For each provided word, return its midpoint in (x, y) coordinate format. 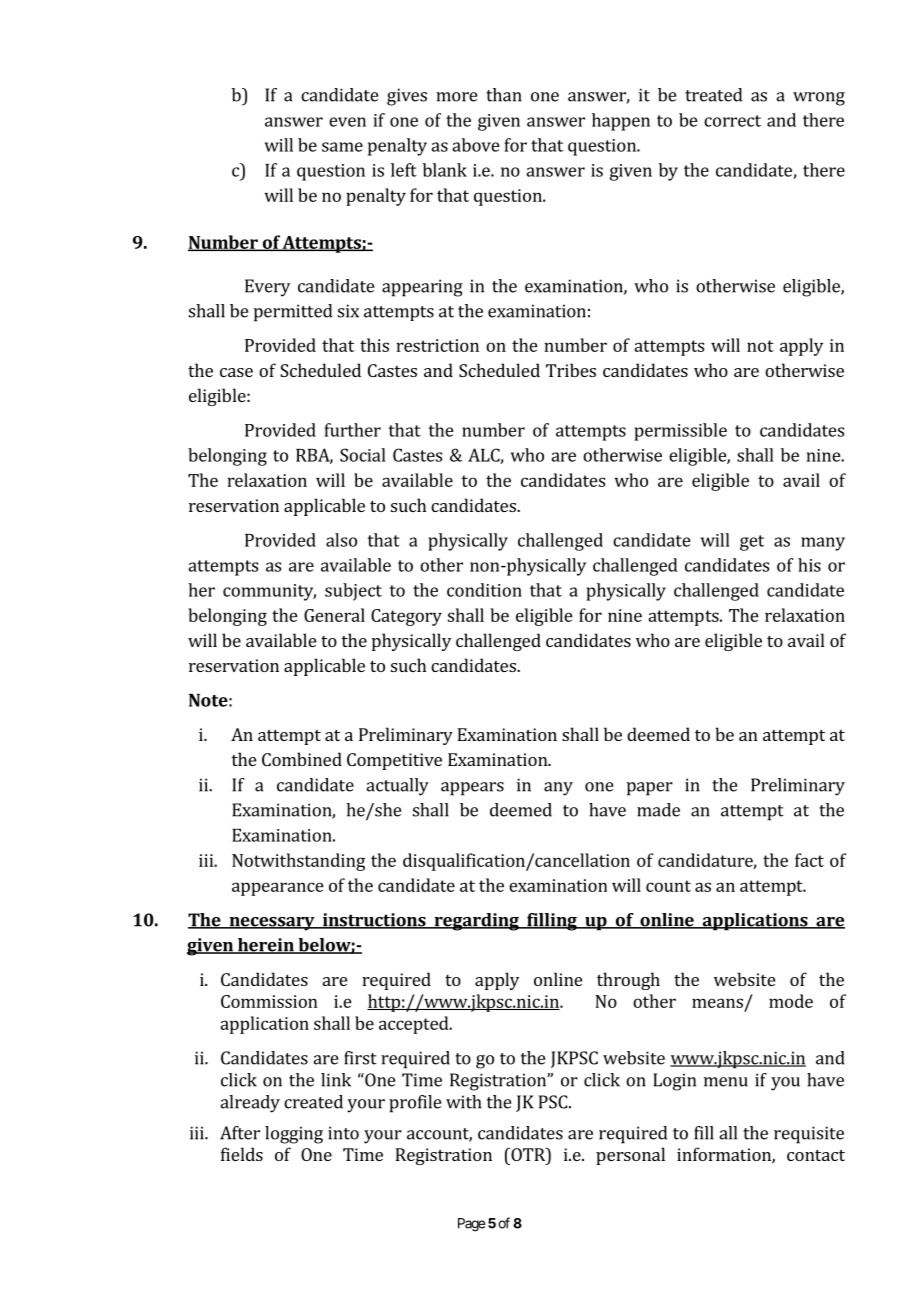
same (342, 147)
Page (471, 1225)
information (725, 1155)
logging (294, 1135)
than (504, 95)
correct (732, 121)
